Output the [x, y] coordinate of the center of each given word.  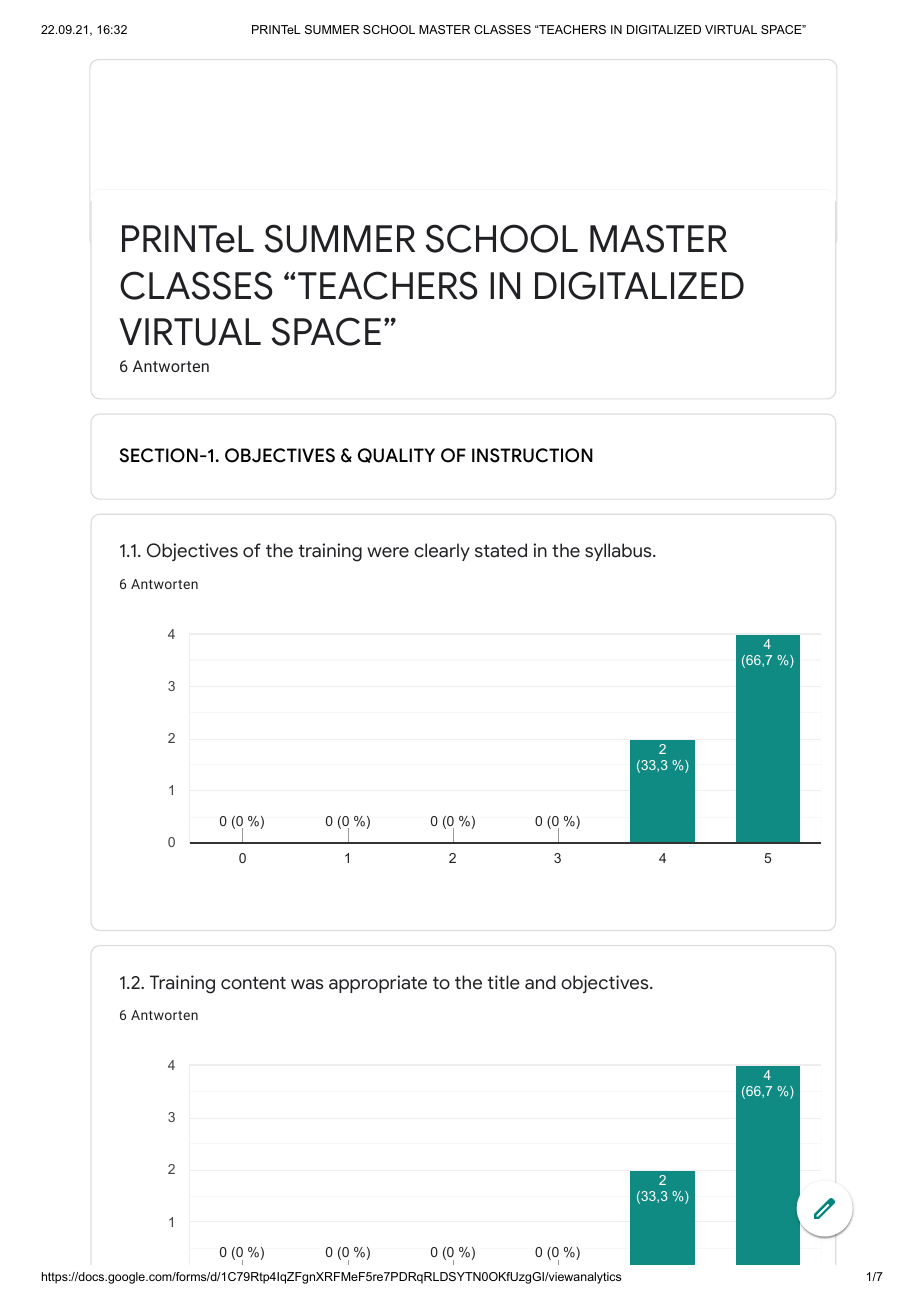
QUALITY [396, 455]
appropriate [378, 984]
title [503, 982]
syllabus [619, 552]
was [307, 984]
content [253, 983]
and [540, 982]
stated [501, 550]
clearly [442, 552]
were [388, 552]
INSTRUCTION [532, 455]
